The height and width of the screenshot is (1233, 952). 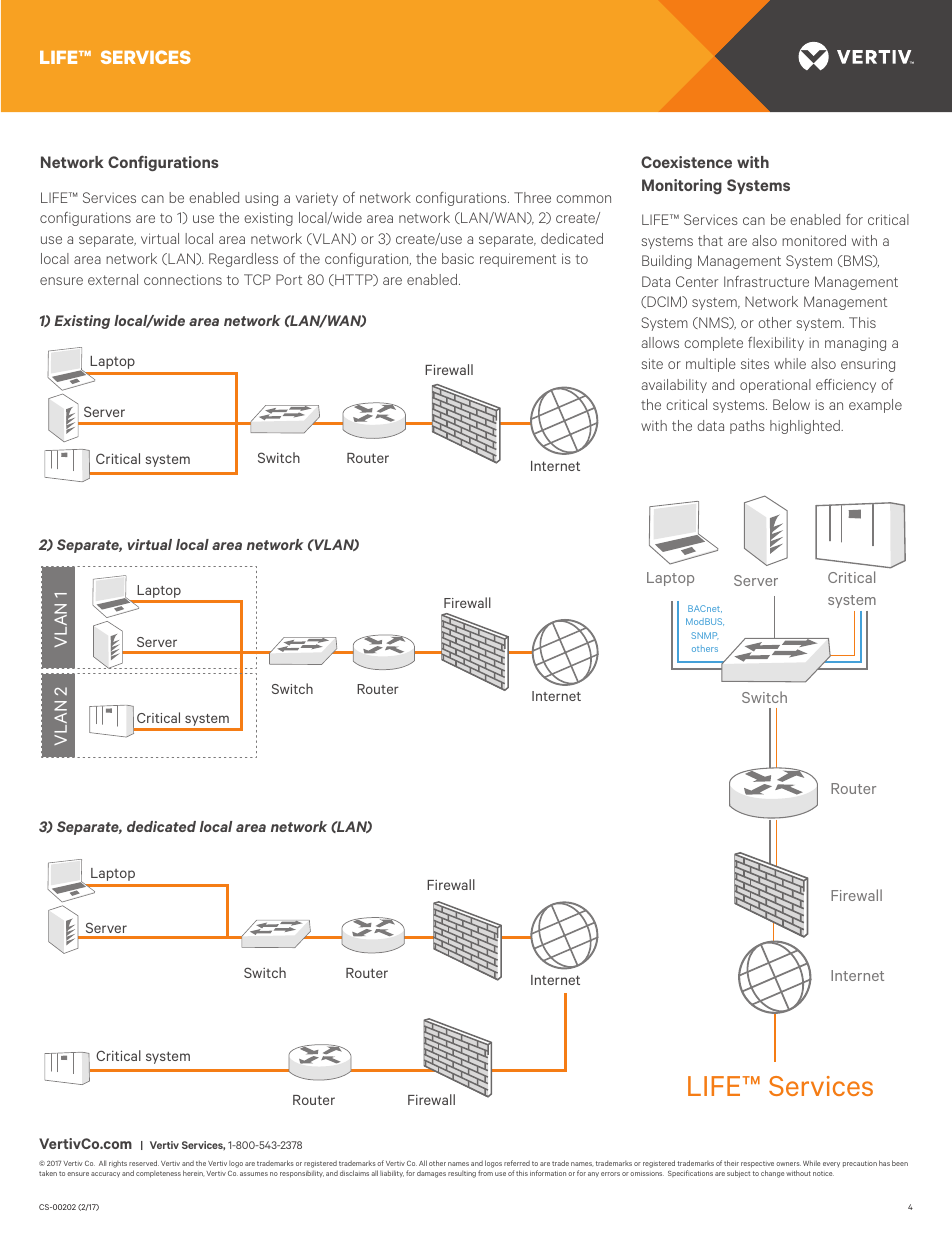 What do you see at coordinates (144, 1163) in the screenshot?
I see `reserved` at bounding box center [144, 1163].
